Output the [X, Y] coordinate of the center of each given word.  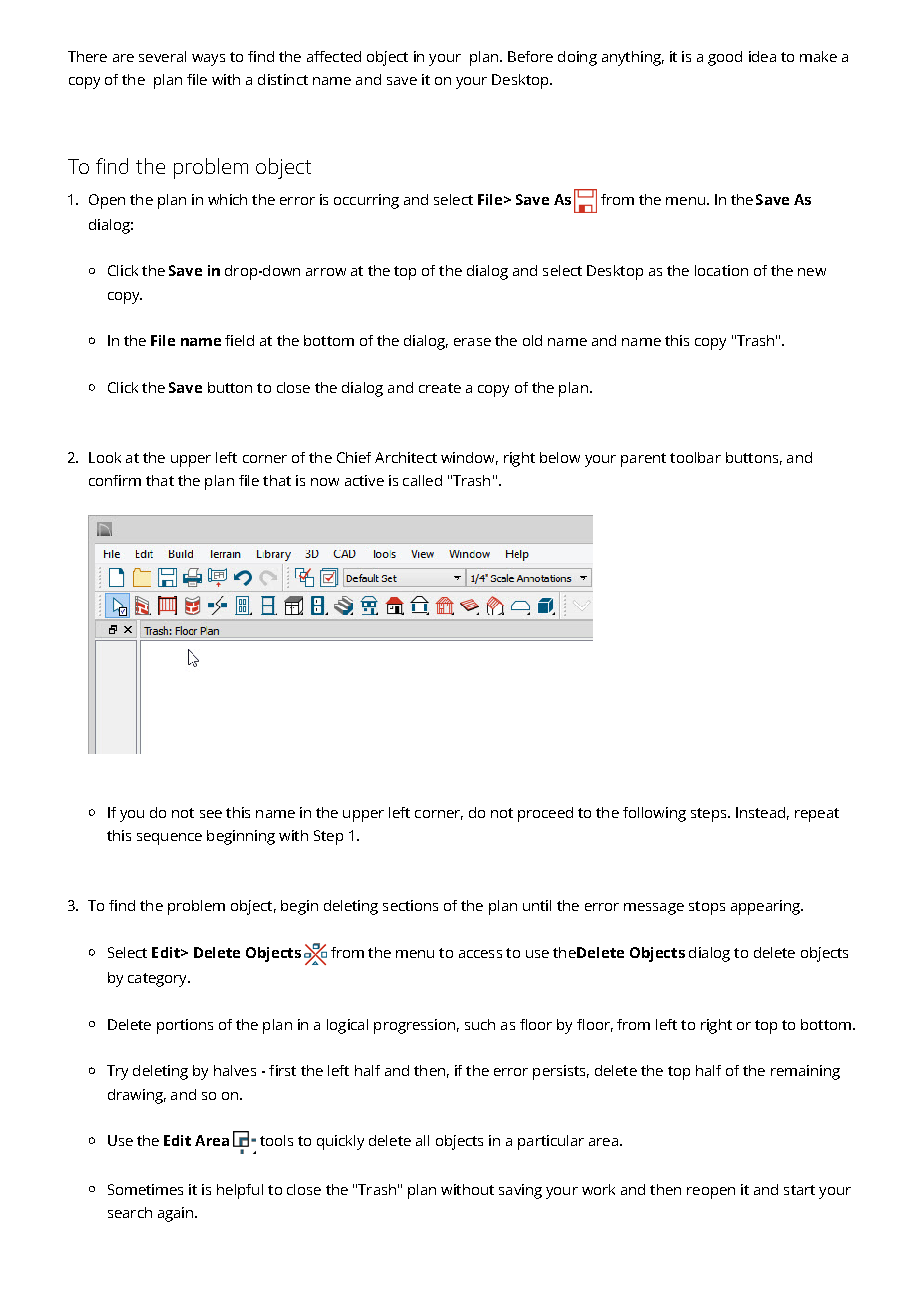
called [422, 480]
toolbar [695, 457]
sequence [169, 839]
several [162, 56]
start [799, 1190]
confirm [115, 480]
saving [520, 1191]
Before [530, 56]
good [725, 58]
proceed [545, 814]
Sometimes [145, 1189]
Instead [760, 812]
